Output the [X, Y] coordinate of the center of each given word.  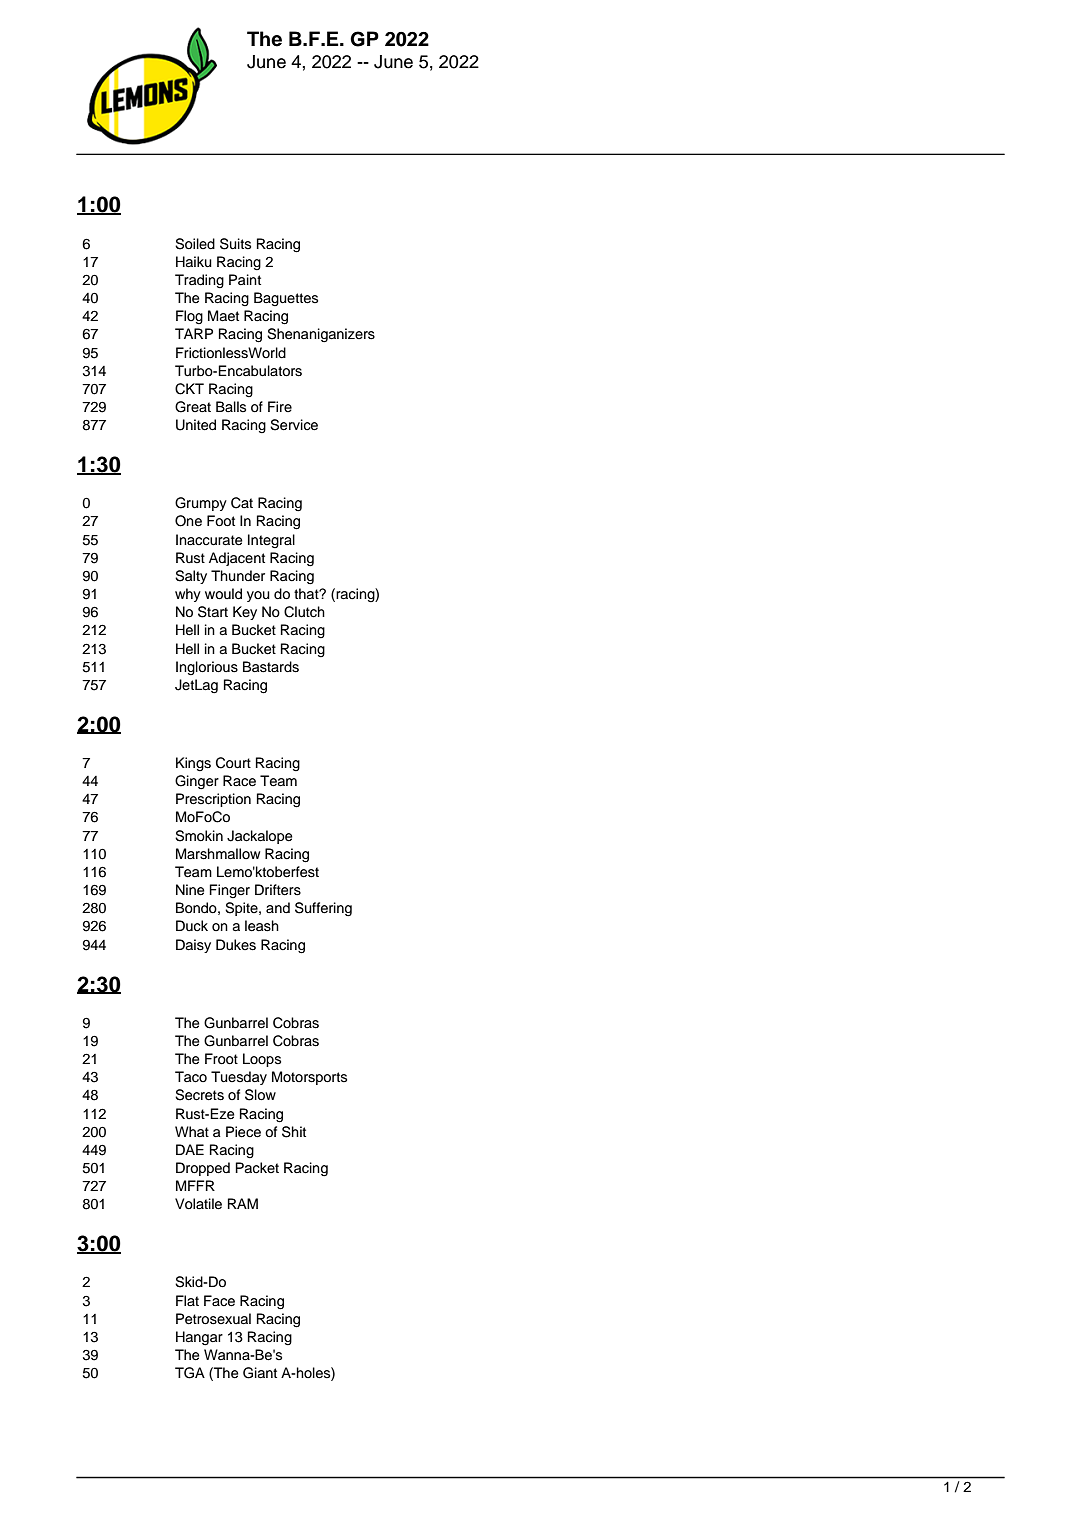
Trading [199, 281]
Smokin [199, 836]
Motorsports [309, 1078]
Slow [260, 1095]
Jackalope [260, 837]
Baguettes [286, 299]
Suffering [323, 909]
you [258, 596]
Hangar [199, 1338]
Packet [257, 1168]
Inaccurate [209, 540]
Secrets [199, 1095]
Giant [260, 1373]
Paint [245, 279]
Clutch [304, 612]
